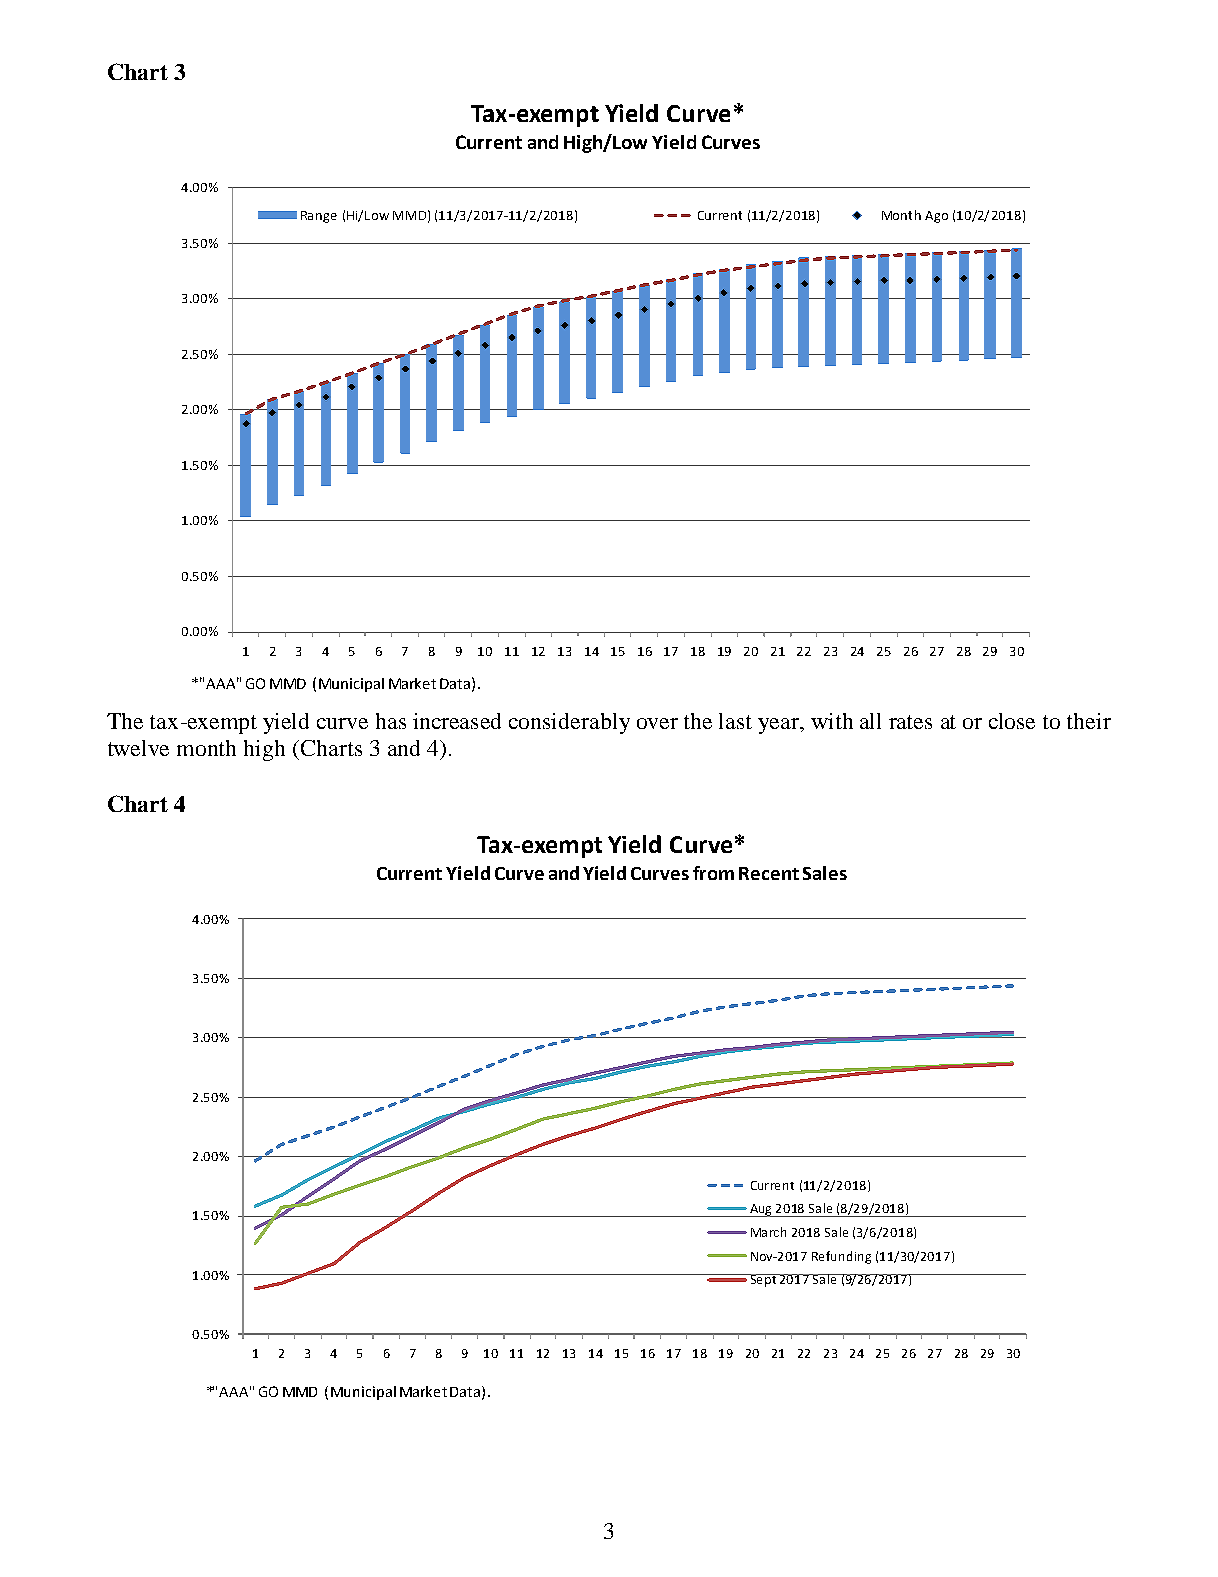  I want to click on close, so click(1012, 721).
